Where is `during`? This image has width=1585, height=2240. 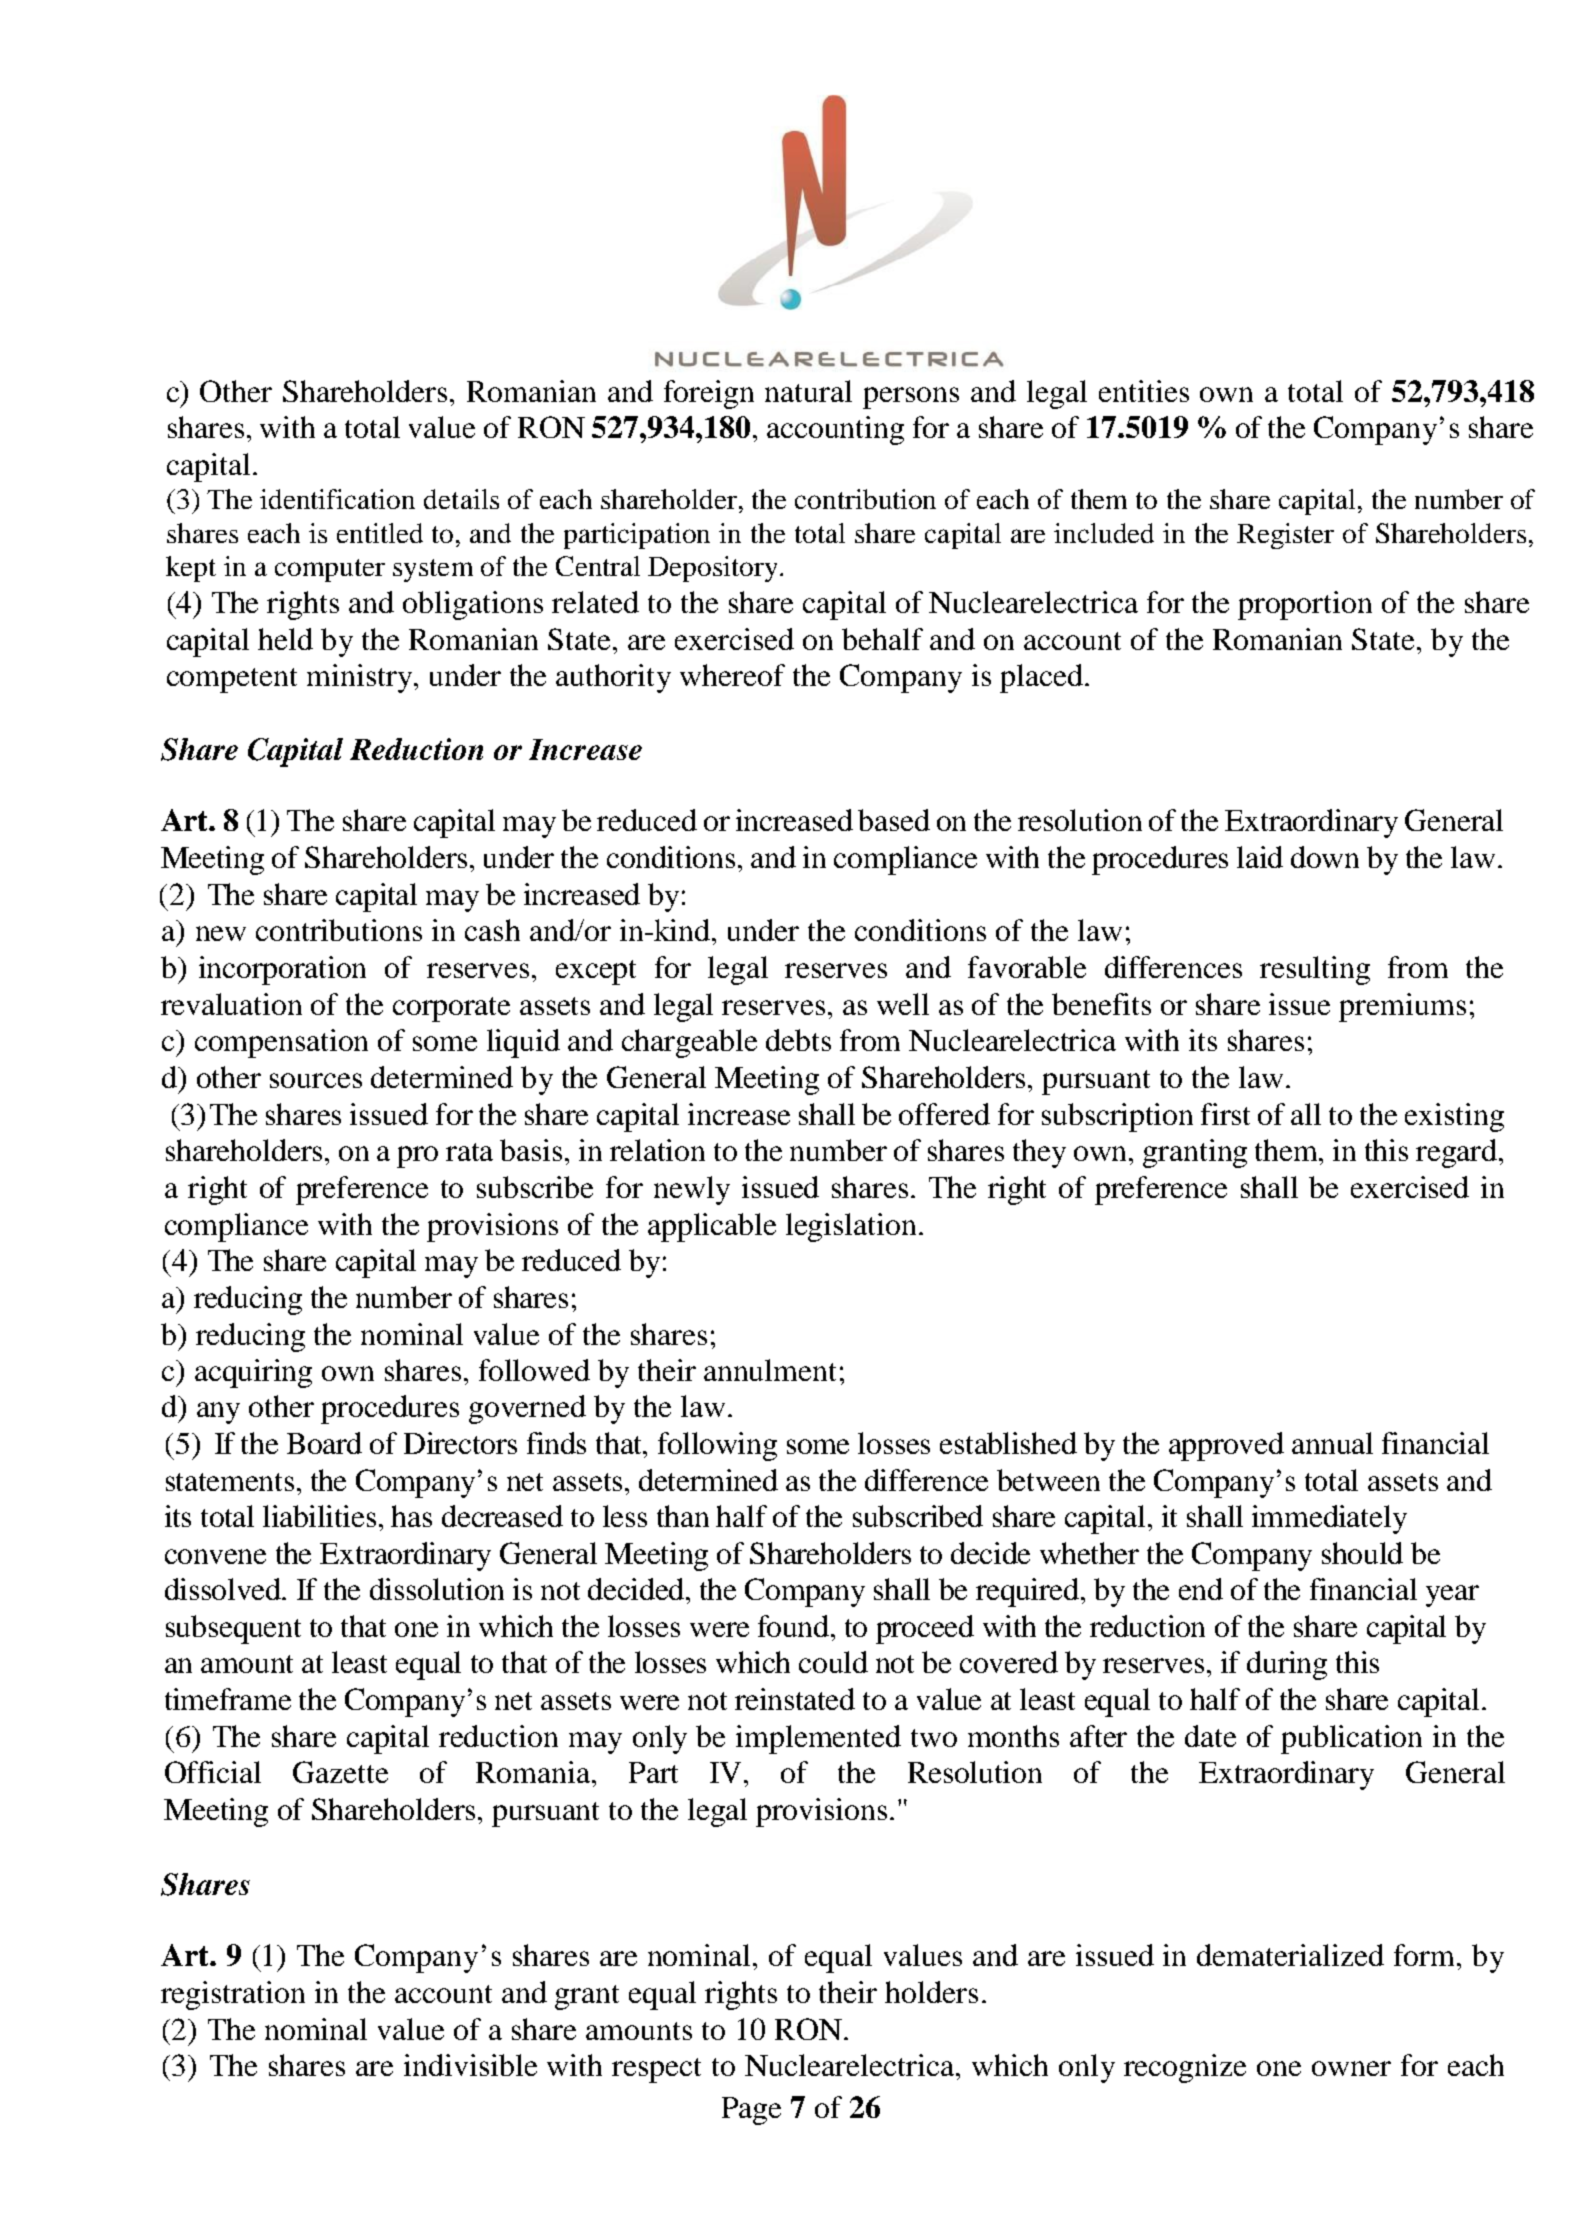
during is located at coordinates (1287, 1665).
